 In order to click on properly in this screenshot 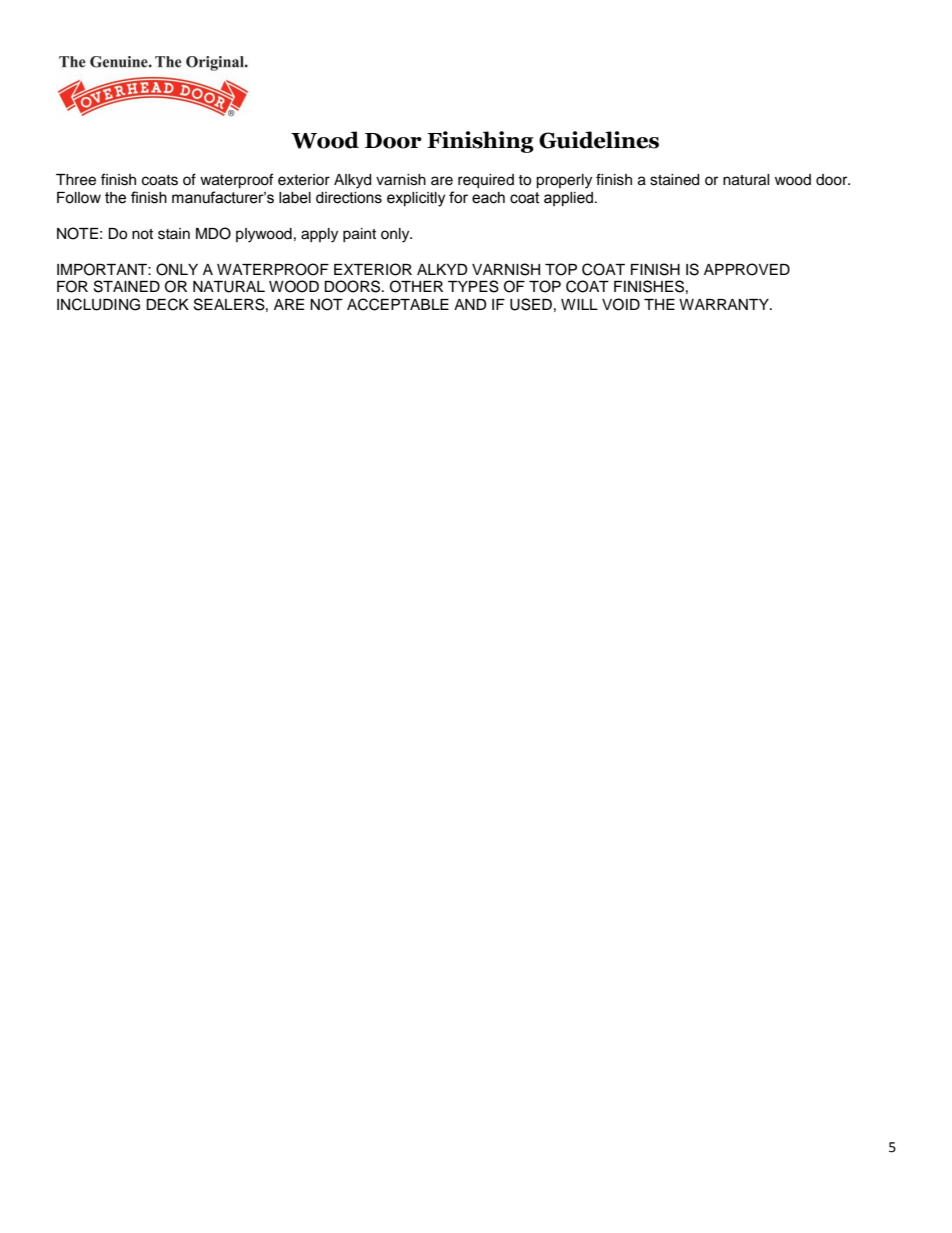, I will do `click(564, 181)`.
